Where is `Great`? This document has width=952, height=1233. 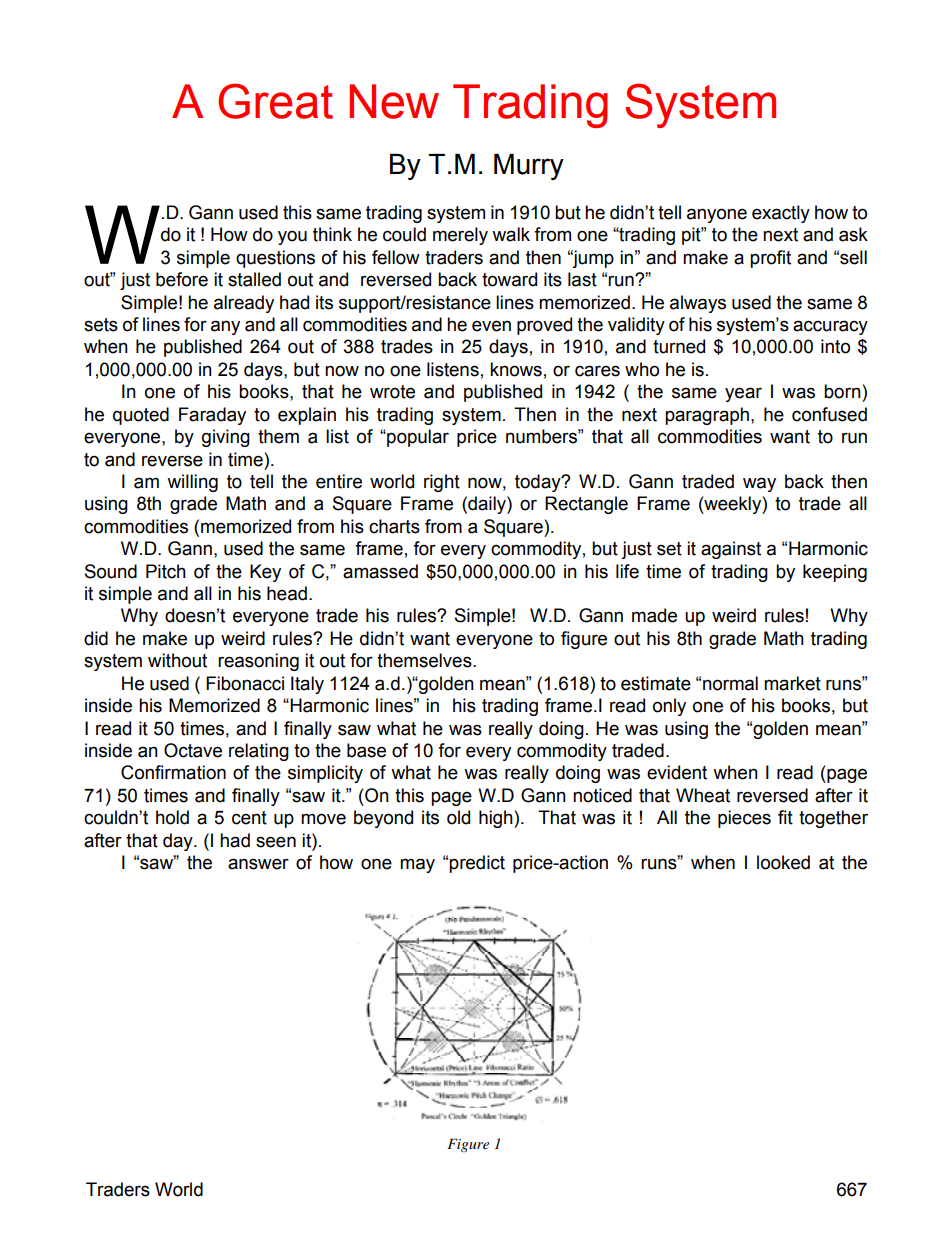 Great is located at coordinates (275, 101).
